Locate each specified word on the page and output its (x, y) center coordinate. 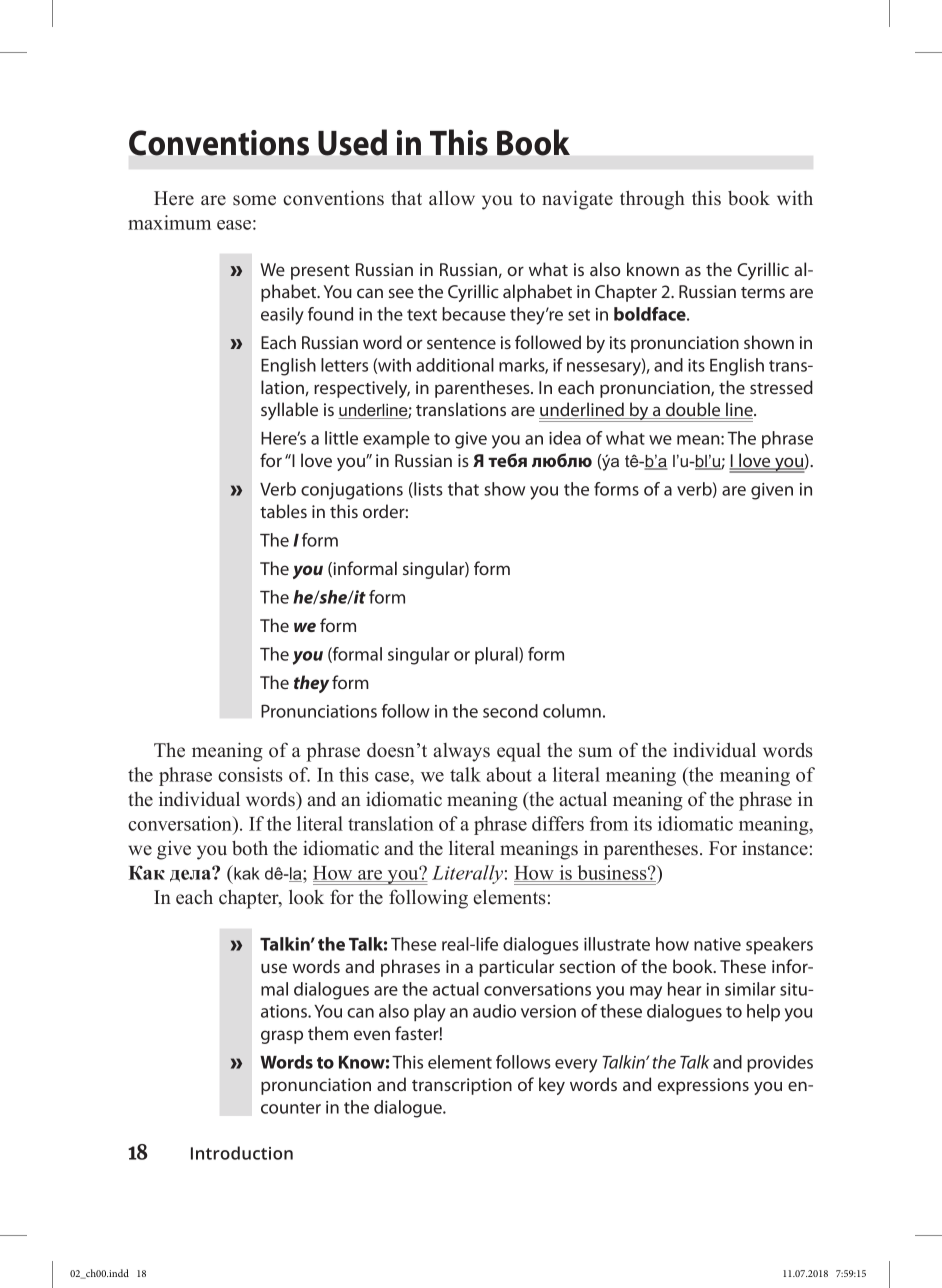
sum (595, 752)
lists (427, 490)
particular (516, 968)
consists (250, 774)
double (693, 410)
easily (282, 316)
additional (455, 365)
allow (452, 198)
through (652, 200)
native (717, 944)
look (306, 897)
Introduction (242, 1153)
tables (283, 511)
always (461, 752)
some (254, 200)
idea (565, 438)
